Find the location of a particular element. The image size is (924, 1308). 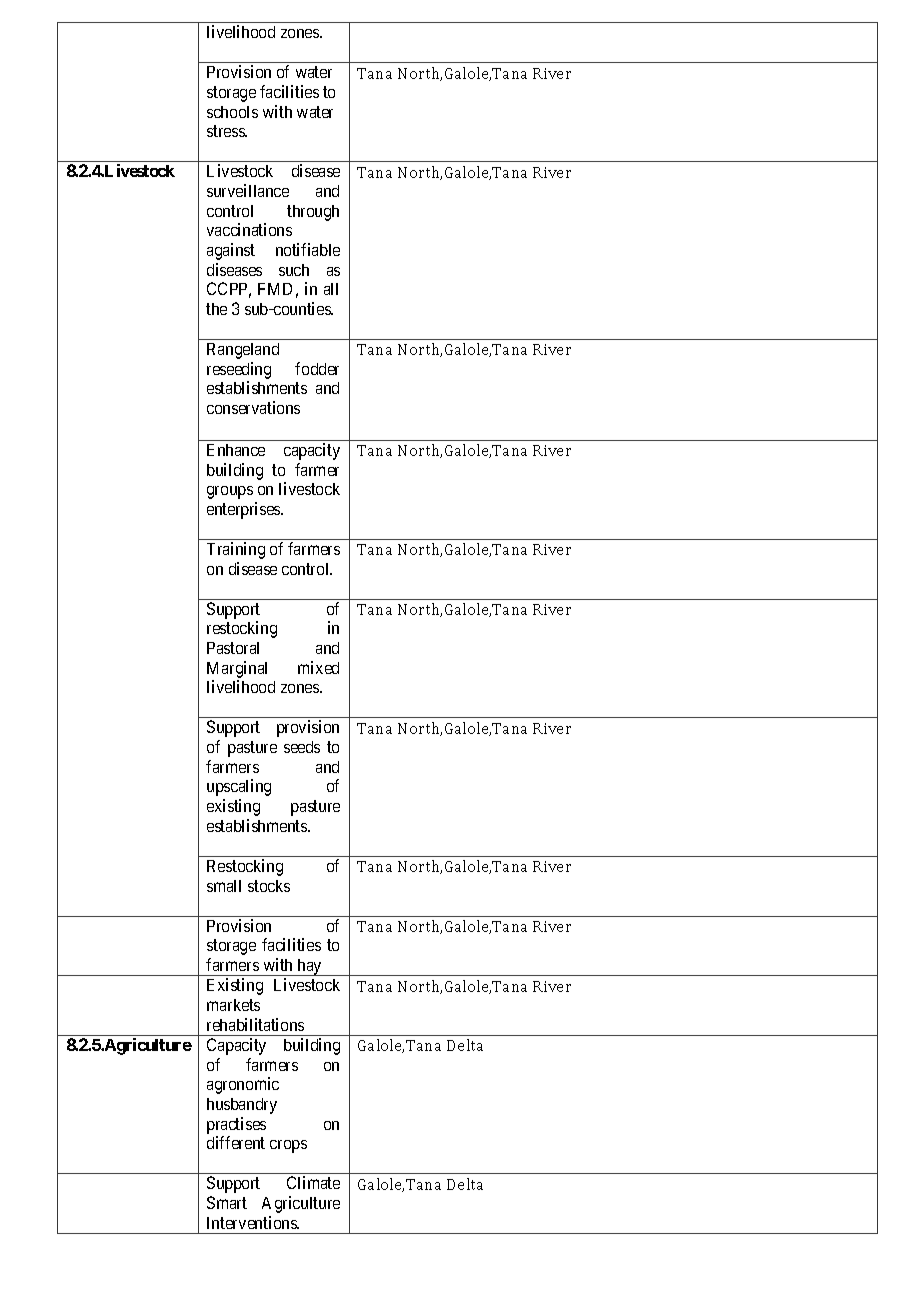

hay is located at coordinates (309, 967).
